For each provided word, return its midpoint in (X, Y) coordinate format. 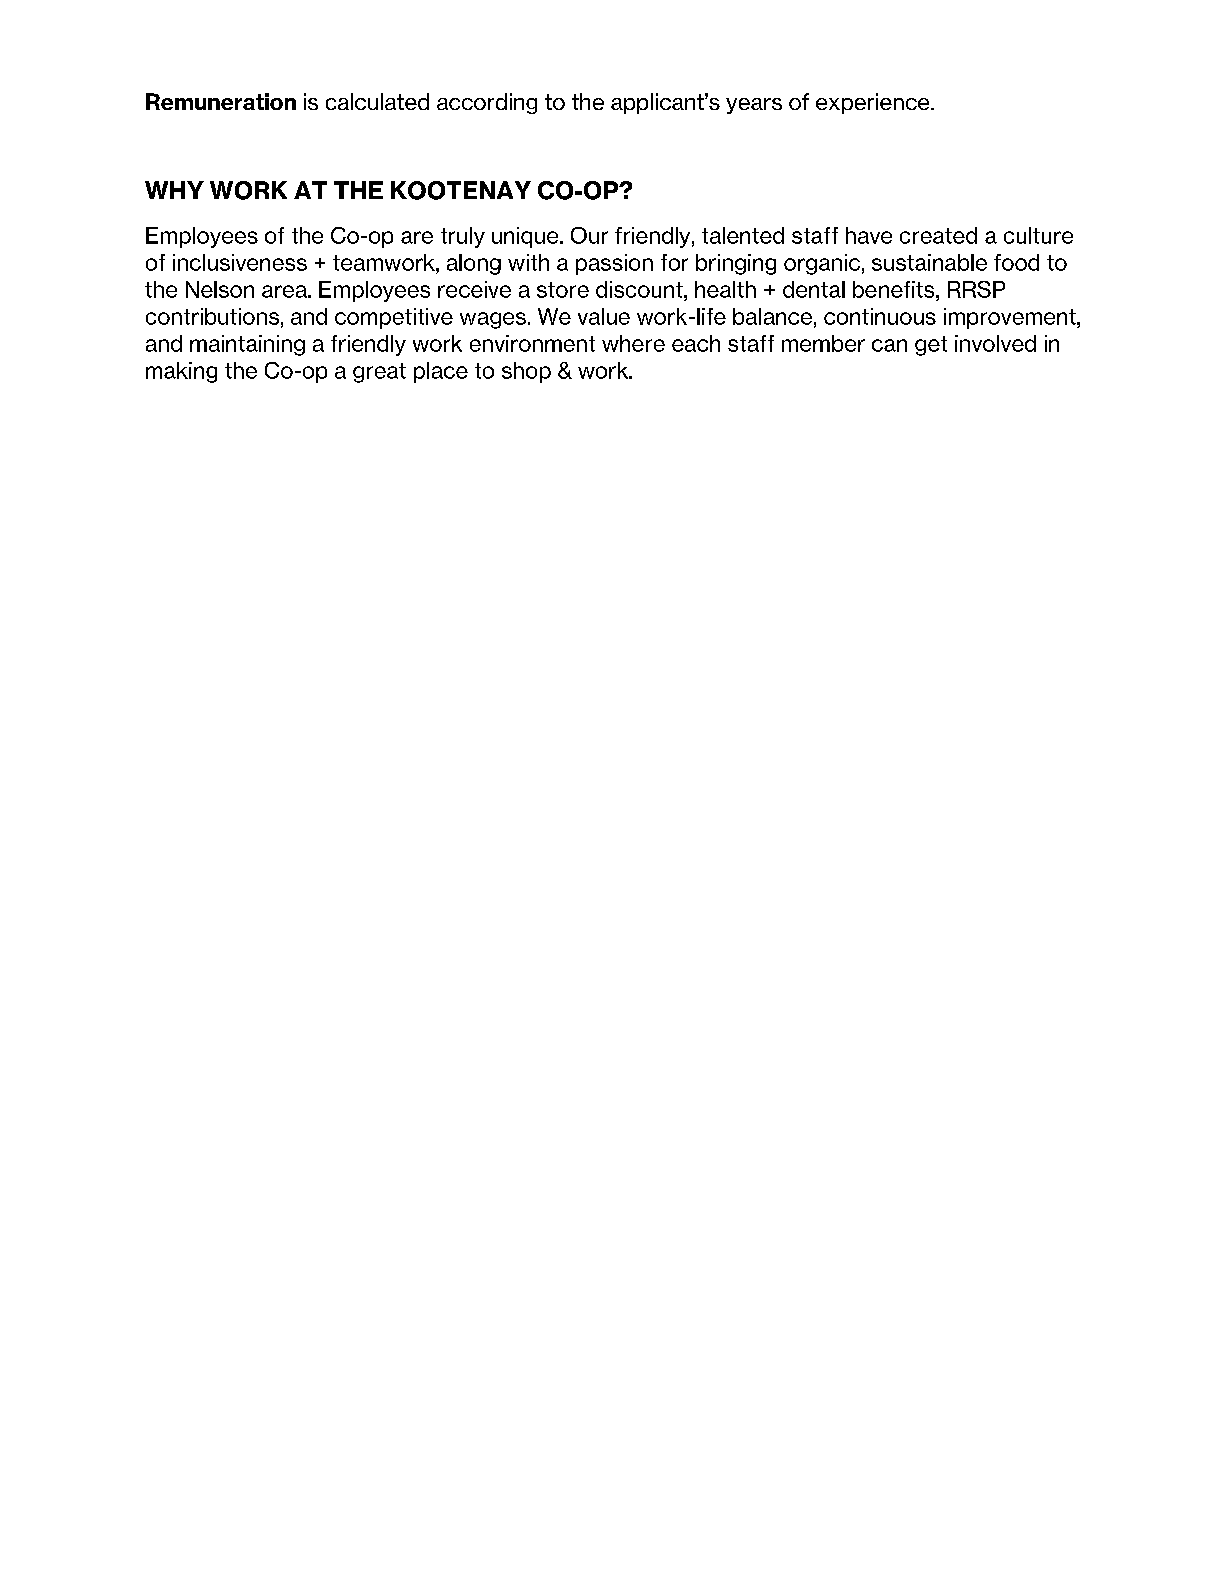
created (938, 235)
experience (874, 103)
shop (526, 372)
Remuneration (221, 101)
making (181, 372)
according (487, 103)
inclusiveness (240, 262)
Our (589, 235)
